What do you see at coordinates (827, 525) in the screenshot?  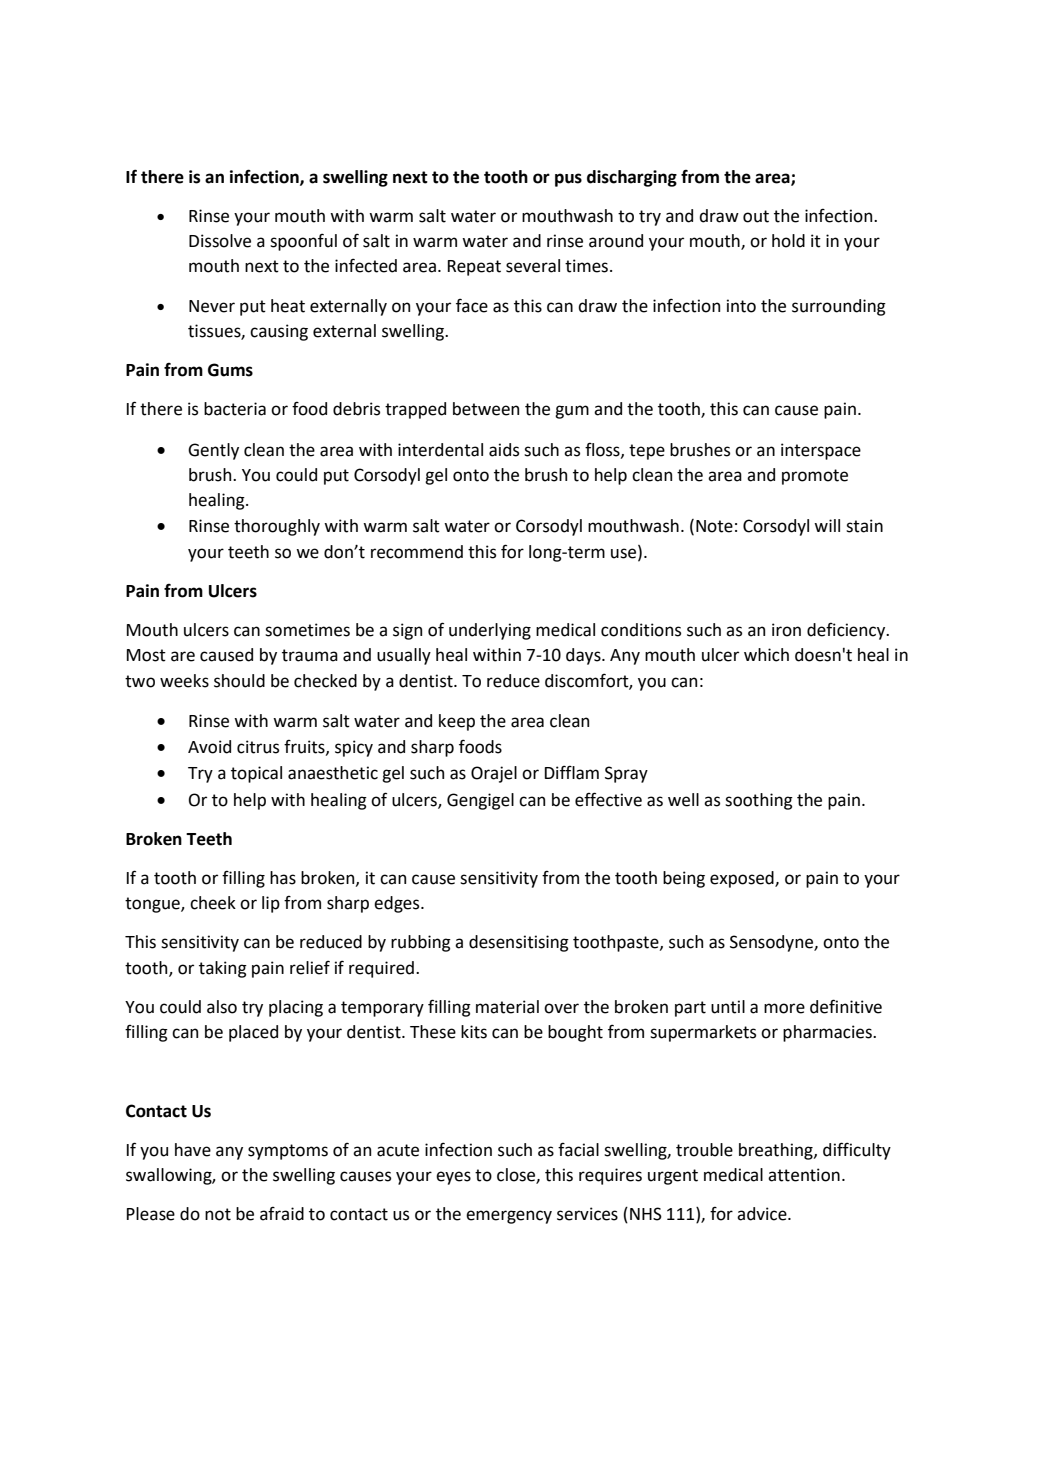 I see `will` at bounding box center [827, 525].
